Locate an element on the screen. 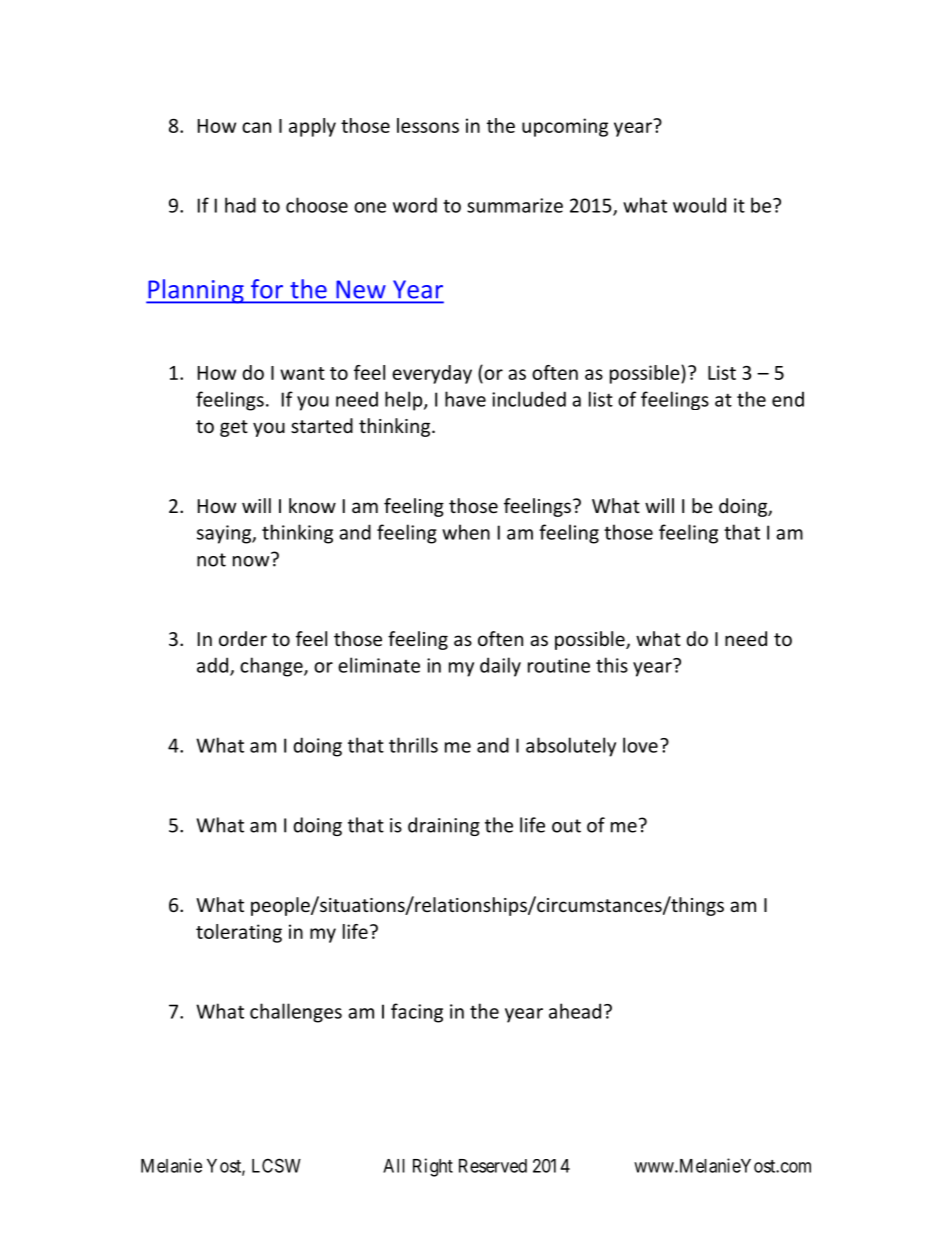 The width and height of the screenshot is (952, 1233). tolerating is located at coordinates (239, 933).
